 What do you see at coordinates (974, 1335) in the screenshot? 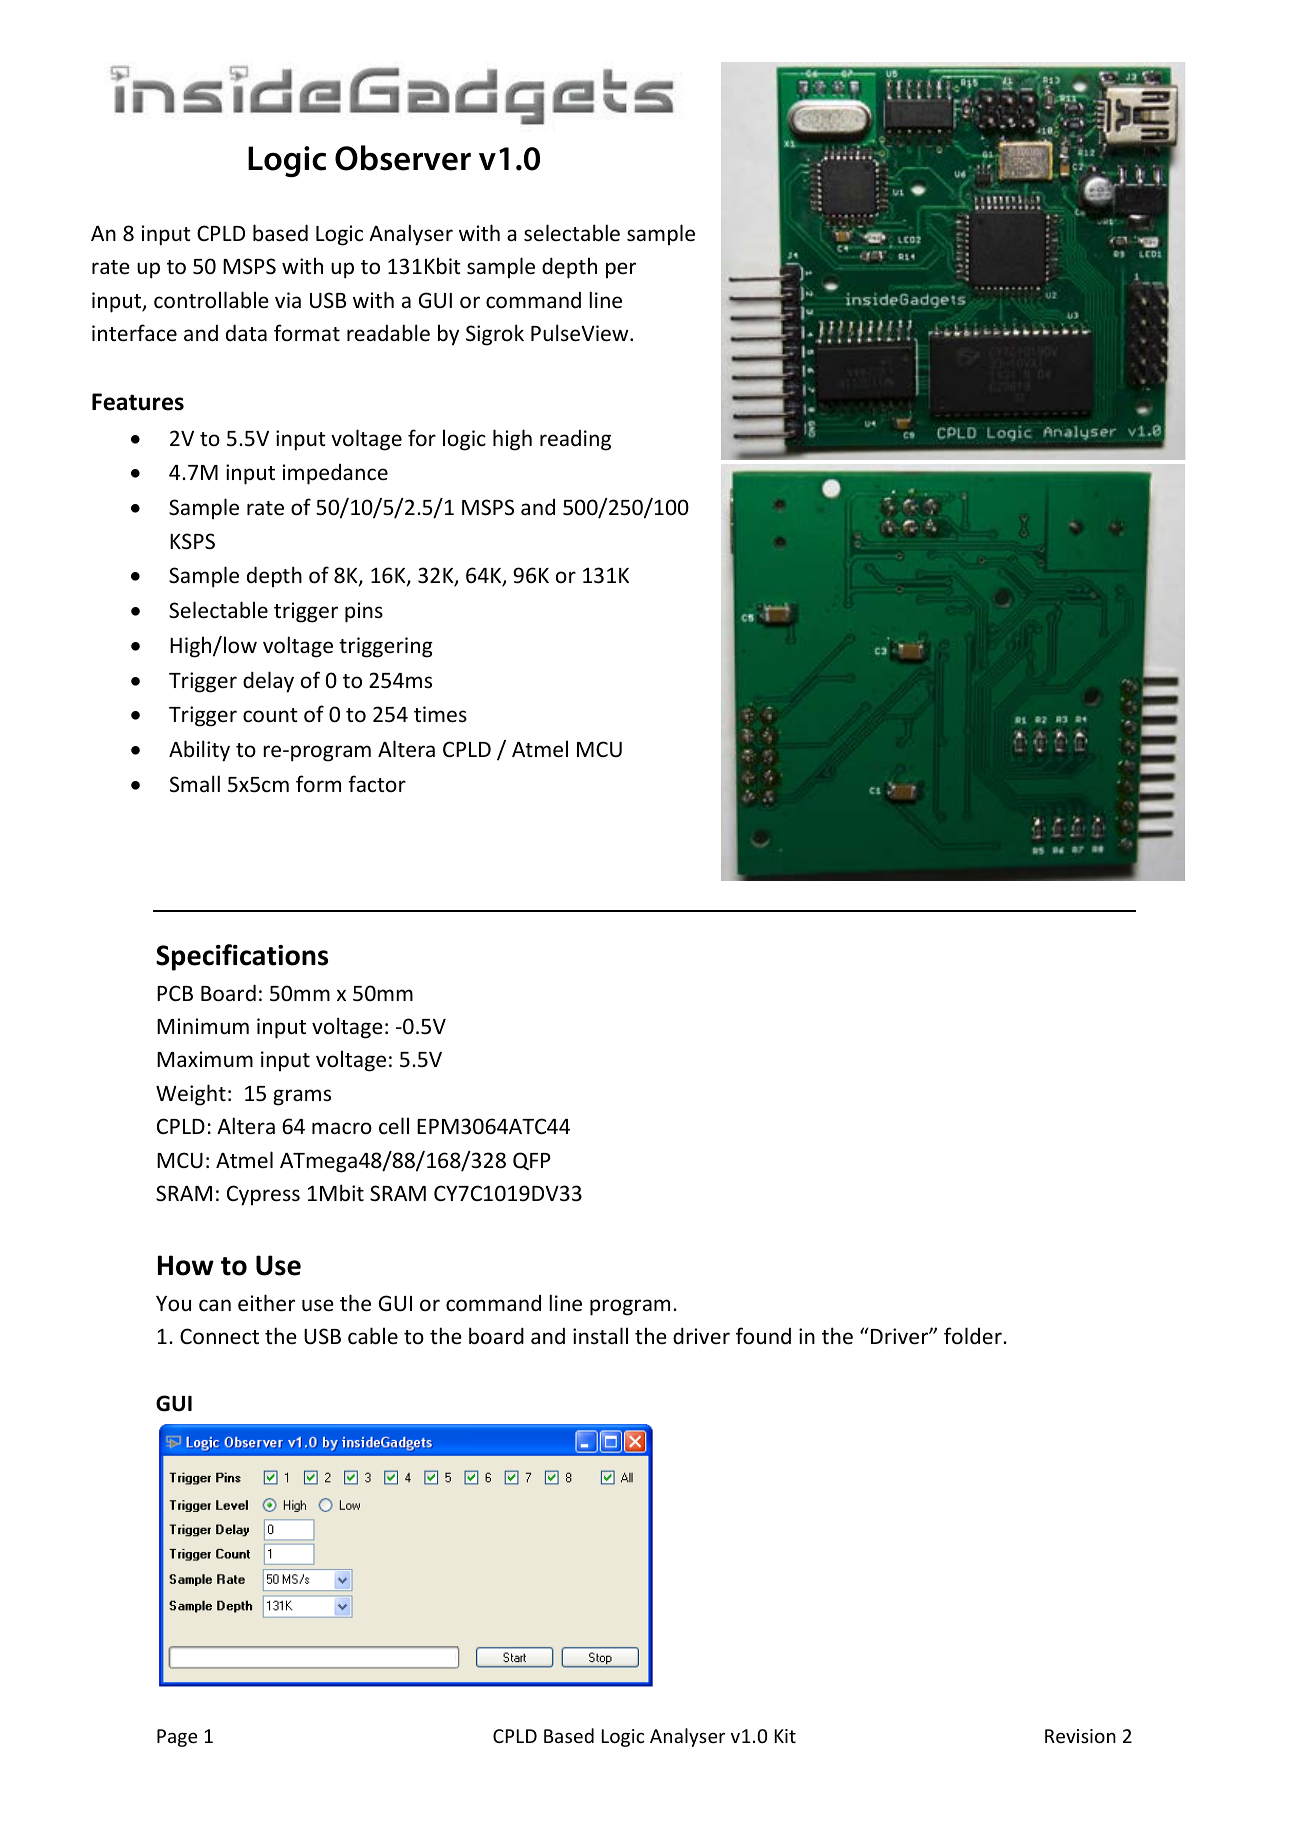
I see `folder` at bounding box center [974, 1335].
